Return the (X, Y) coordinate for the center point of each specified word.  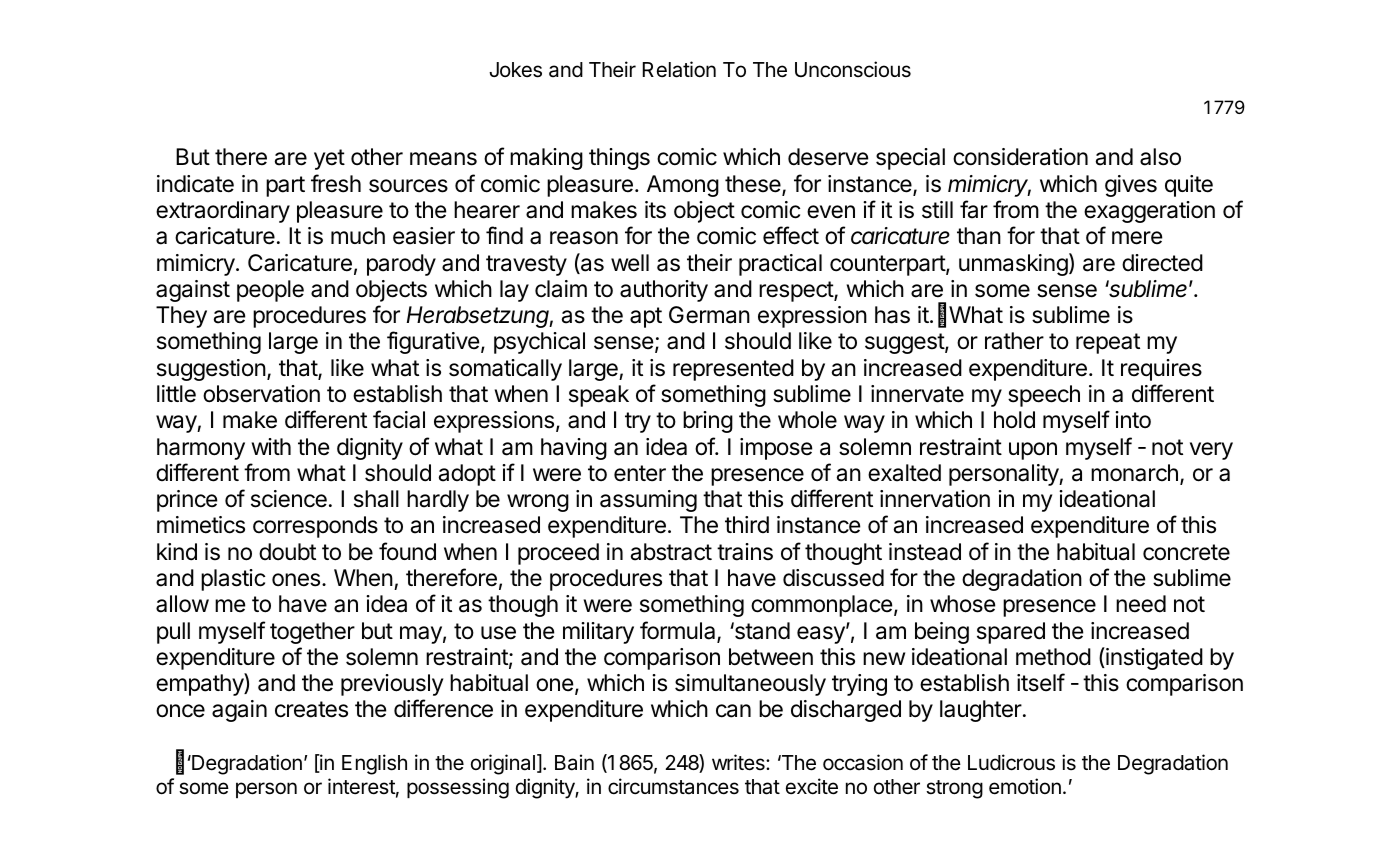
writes (739, 762)
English (374, 764)
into (1133, 419)
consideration (1020, 157)
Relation (679, 69)
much (358, 236)
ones (297, 580)
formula (679, 631)
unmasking (1013, 265)
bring (708, 422)
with (271, 446)
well (630, 263)
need (1141, 604)
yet (329, 159)
